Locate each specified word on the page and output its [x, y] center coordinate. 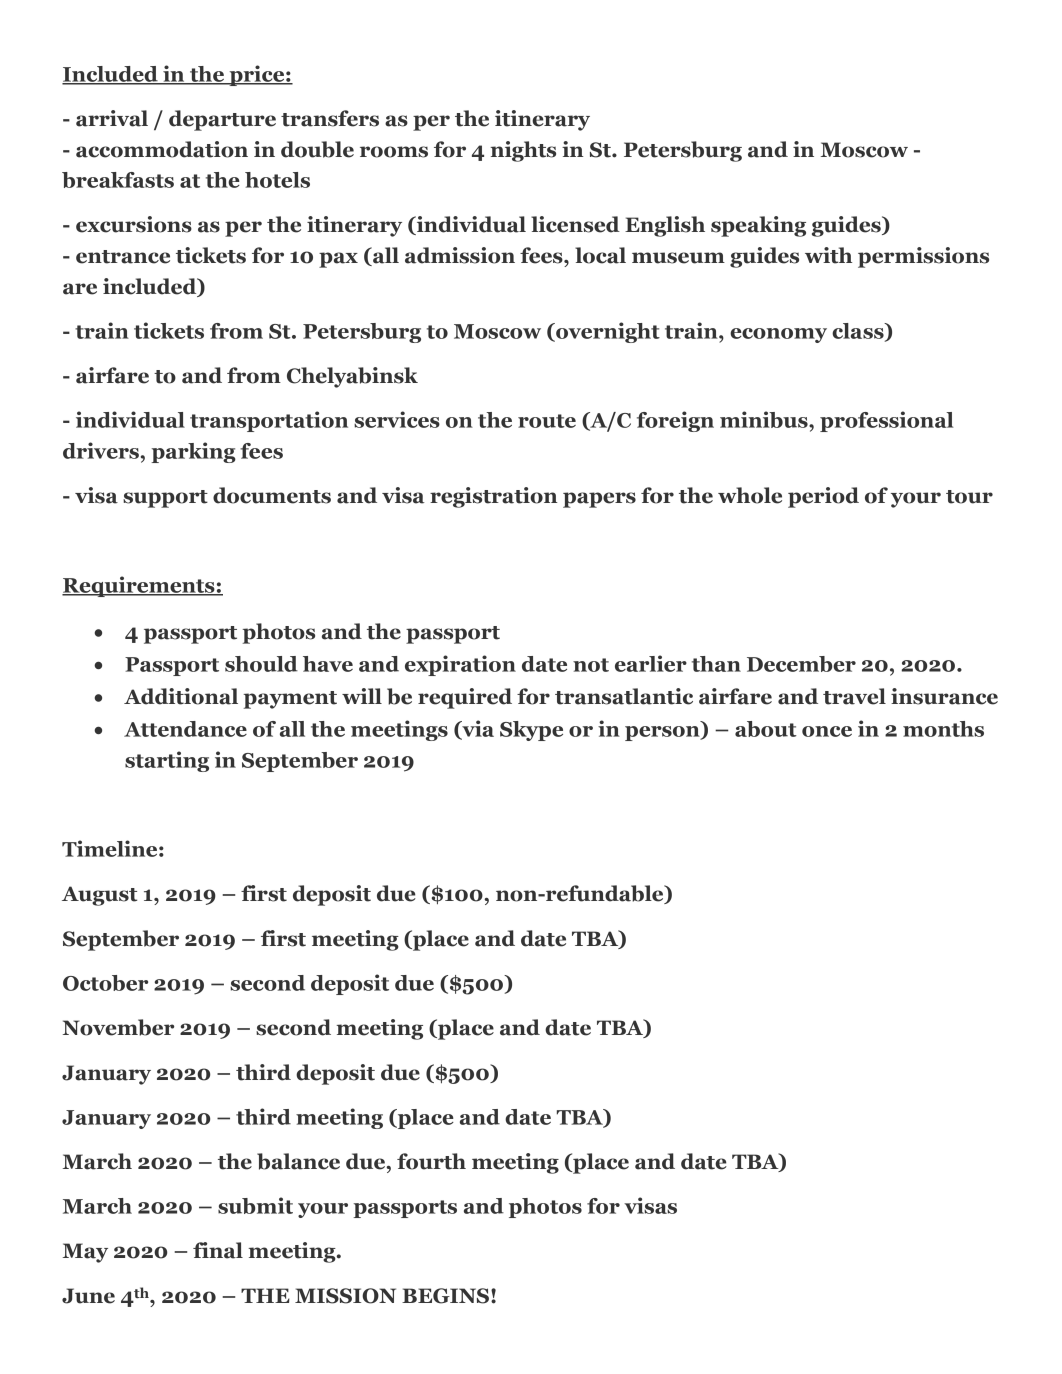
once [827, 731]
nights [523, 151]
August [99, 896]
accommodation [162, 149]
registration [494, 497]
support [165, 499]
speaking [758, 226]
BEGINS [445, 1296]
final [218, 1250]
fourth [431, 1161]
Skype [531, 731]
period [823, 497]
